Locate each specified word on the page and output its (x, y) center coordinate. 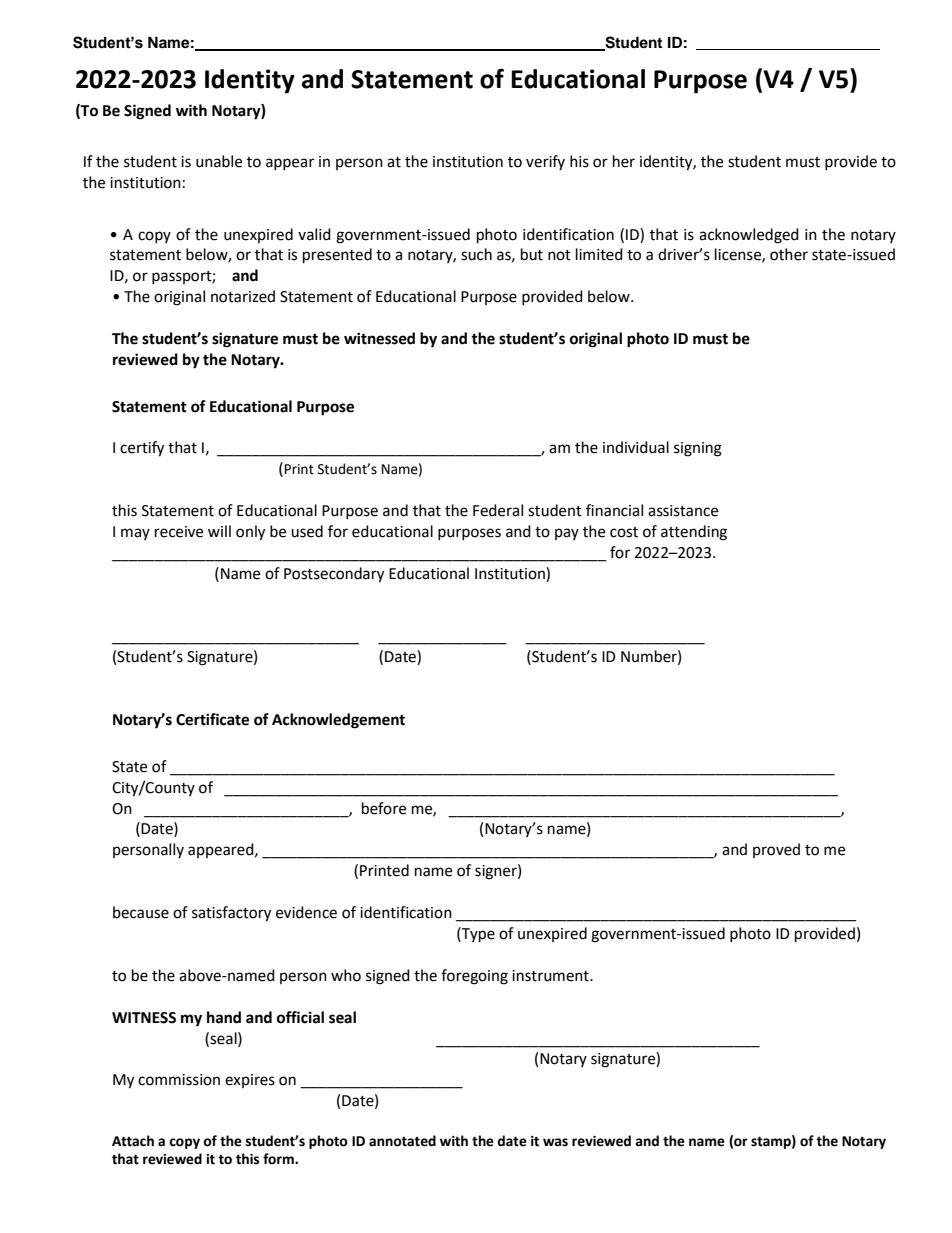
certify (142, 449)
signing (698, 449)
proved (776, 850)
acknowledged (749, 236)
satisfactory (231, 914)
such (476, 254)
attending (694, 533)
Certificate (212, 719)
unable (219, 161)
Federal (498, 510)
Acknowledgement (338, 721)
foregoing (474, 977)
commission (179, 1080)
